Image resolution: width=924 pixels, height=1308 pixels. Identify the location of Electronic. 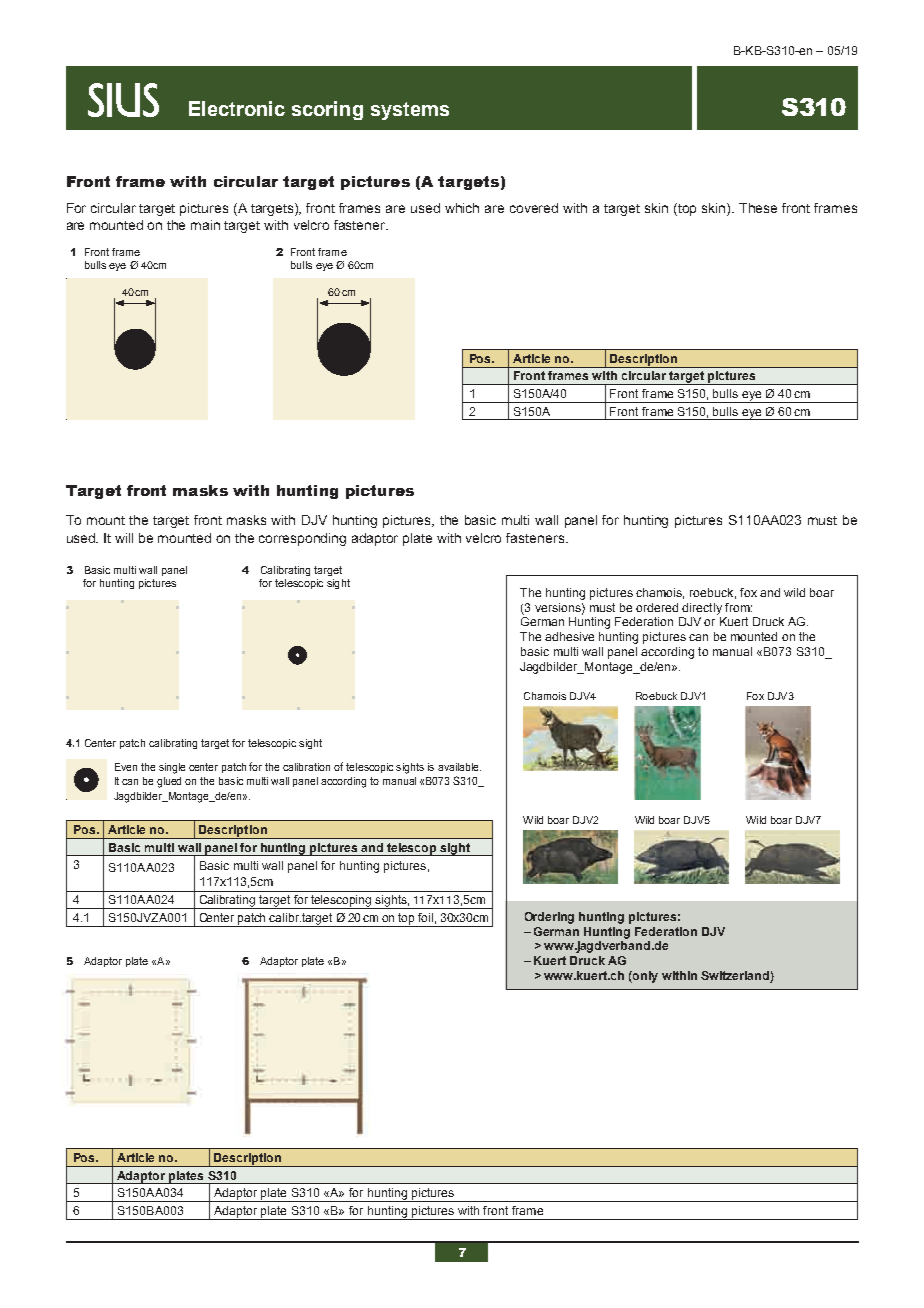
(237, 108).
